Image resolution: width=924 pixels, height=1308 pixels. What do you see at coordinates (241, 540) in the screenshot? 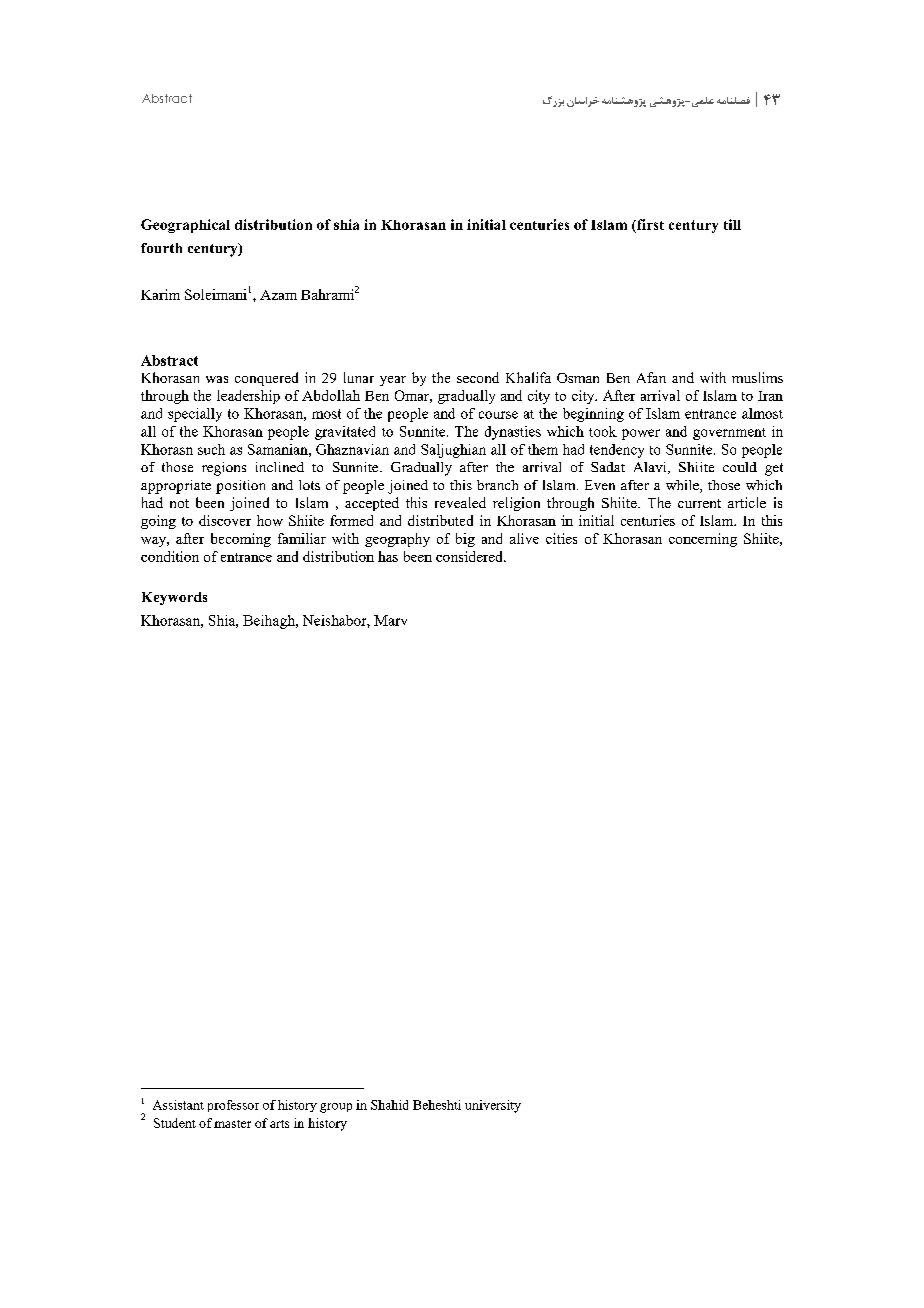
I see `becoming` at bounding box center [241, 540].
